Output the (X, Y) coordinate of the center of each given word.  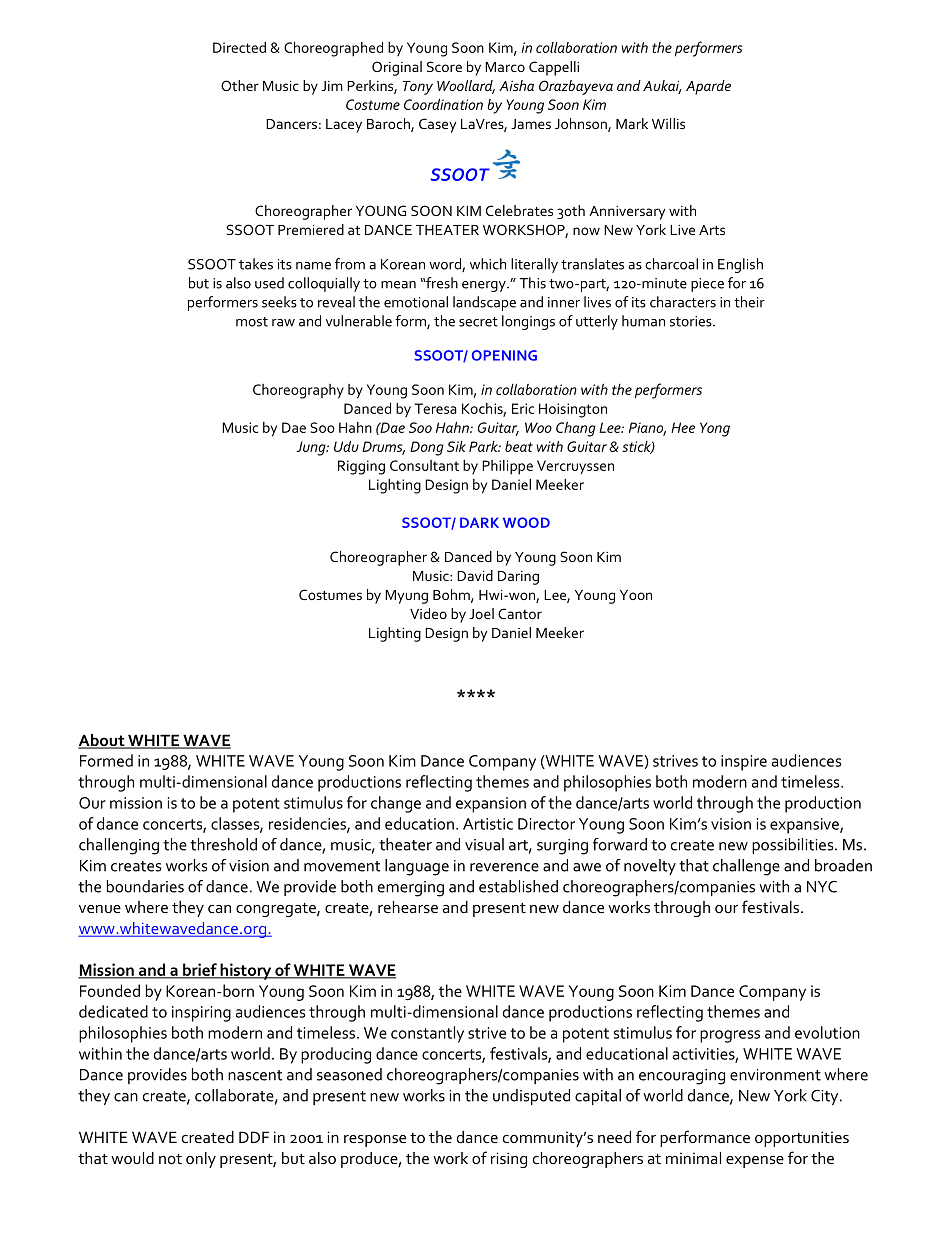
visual (484, 844)
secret (478, 322)
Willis (668, 123)
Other (240, 85)
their (749, 302)
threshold (223, 844)
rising (509, 1160)
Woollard (466, 87)
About (102, 741)
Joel (481, 613)
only (201, 1160)
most (252, 322)
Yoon (636, 595)
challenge (746, 867)
